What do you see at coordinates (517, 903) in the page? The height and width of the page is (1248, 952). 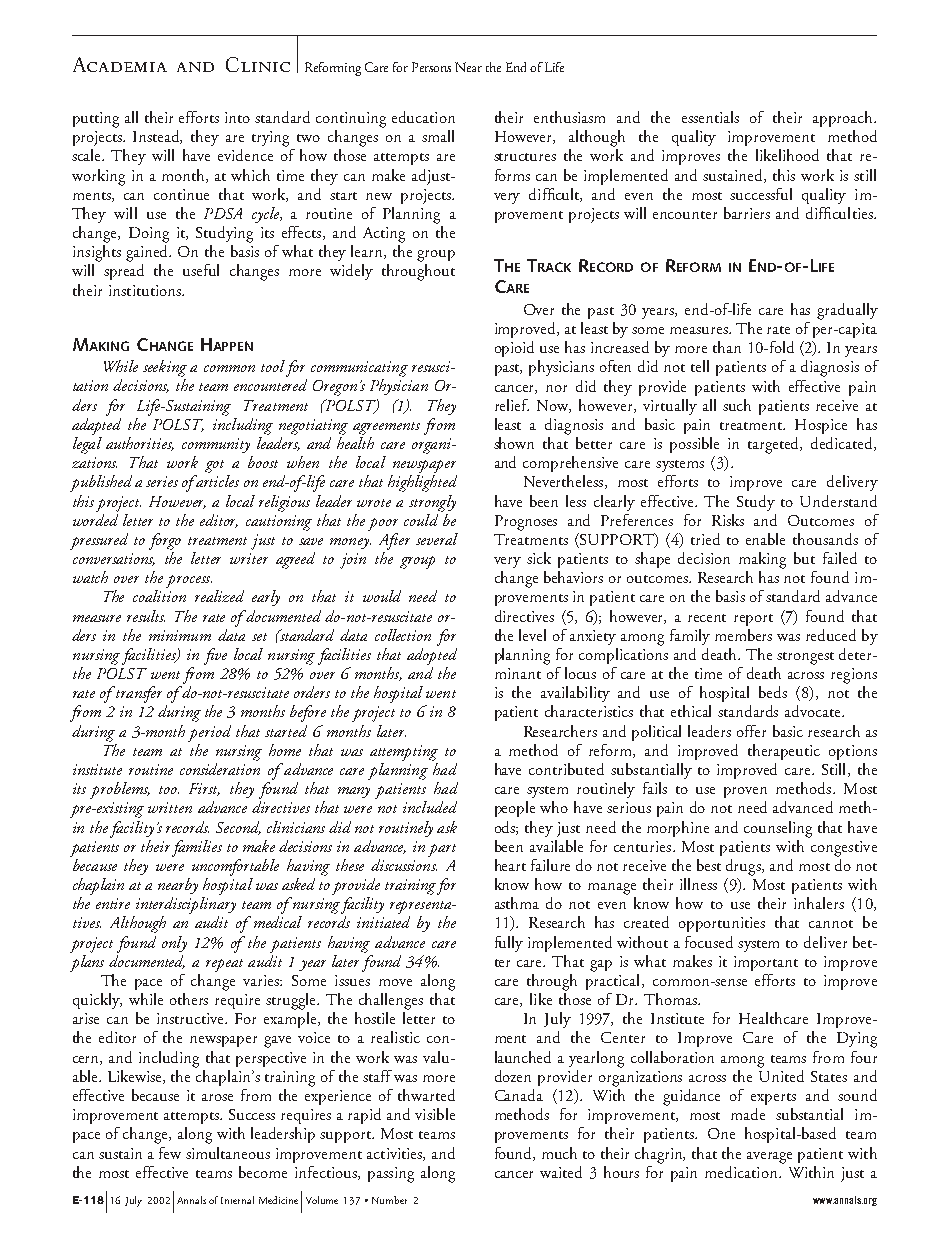 I see `asthma` at bounding box center [517, 903].
